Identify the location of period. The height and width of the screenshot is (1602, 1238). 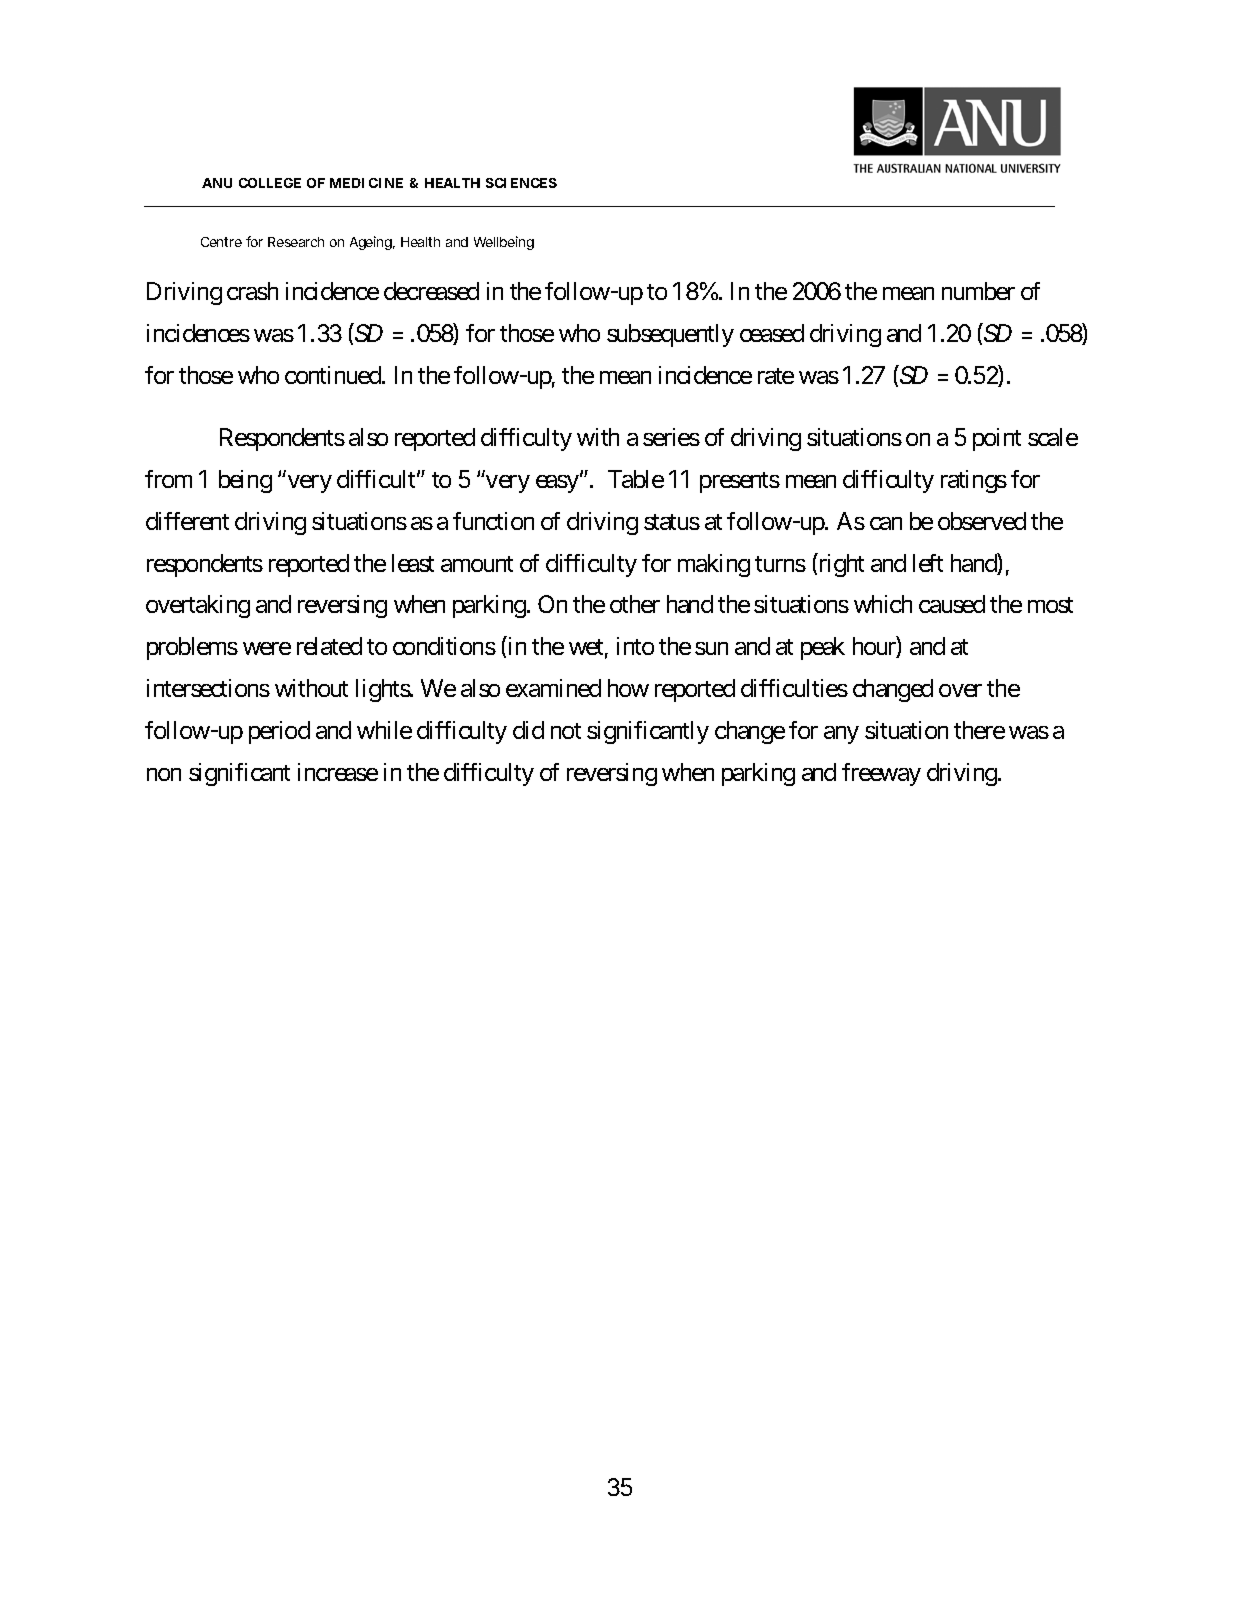
(279, 732).
